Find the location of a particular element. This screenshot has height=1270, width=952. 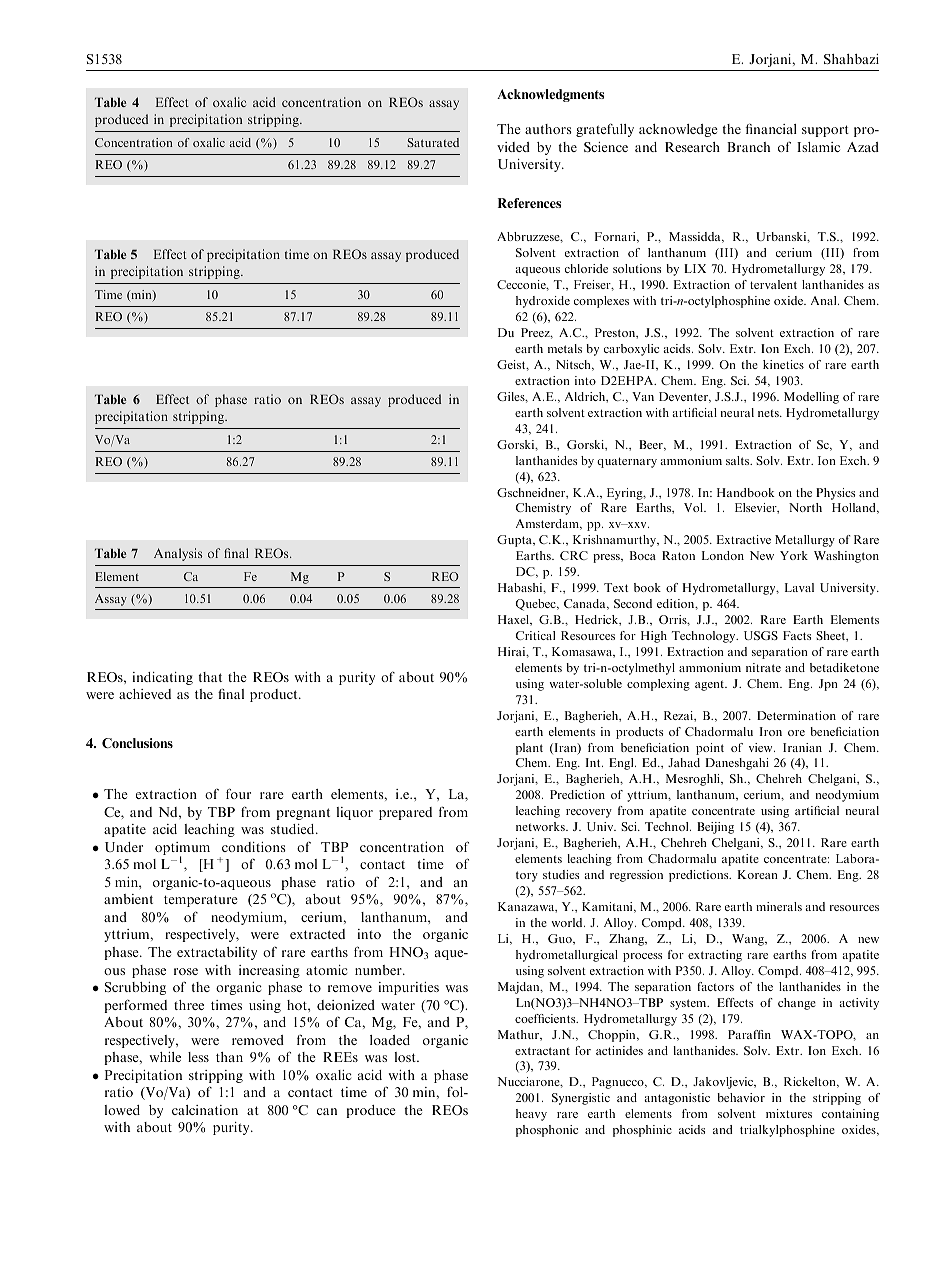

authors is located at coordinates (548, 129).
